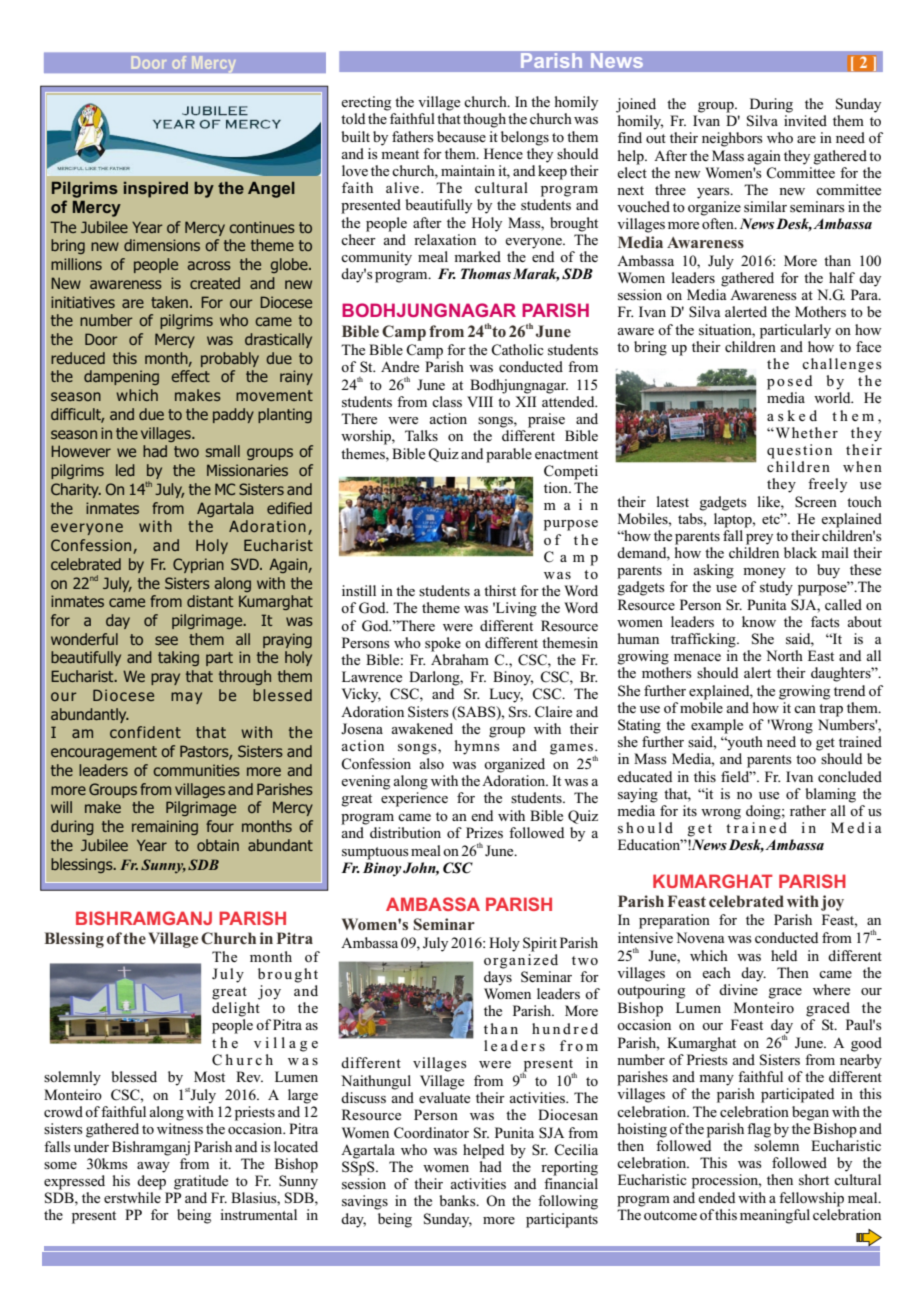 Image resolution: width=924 pixels, height=1307 pixels. Describe the element at coordinates (477, 747) in the document. I see `hymns` at that location.
